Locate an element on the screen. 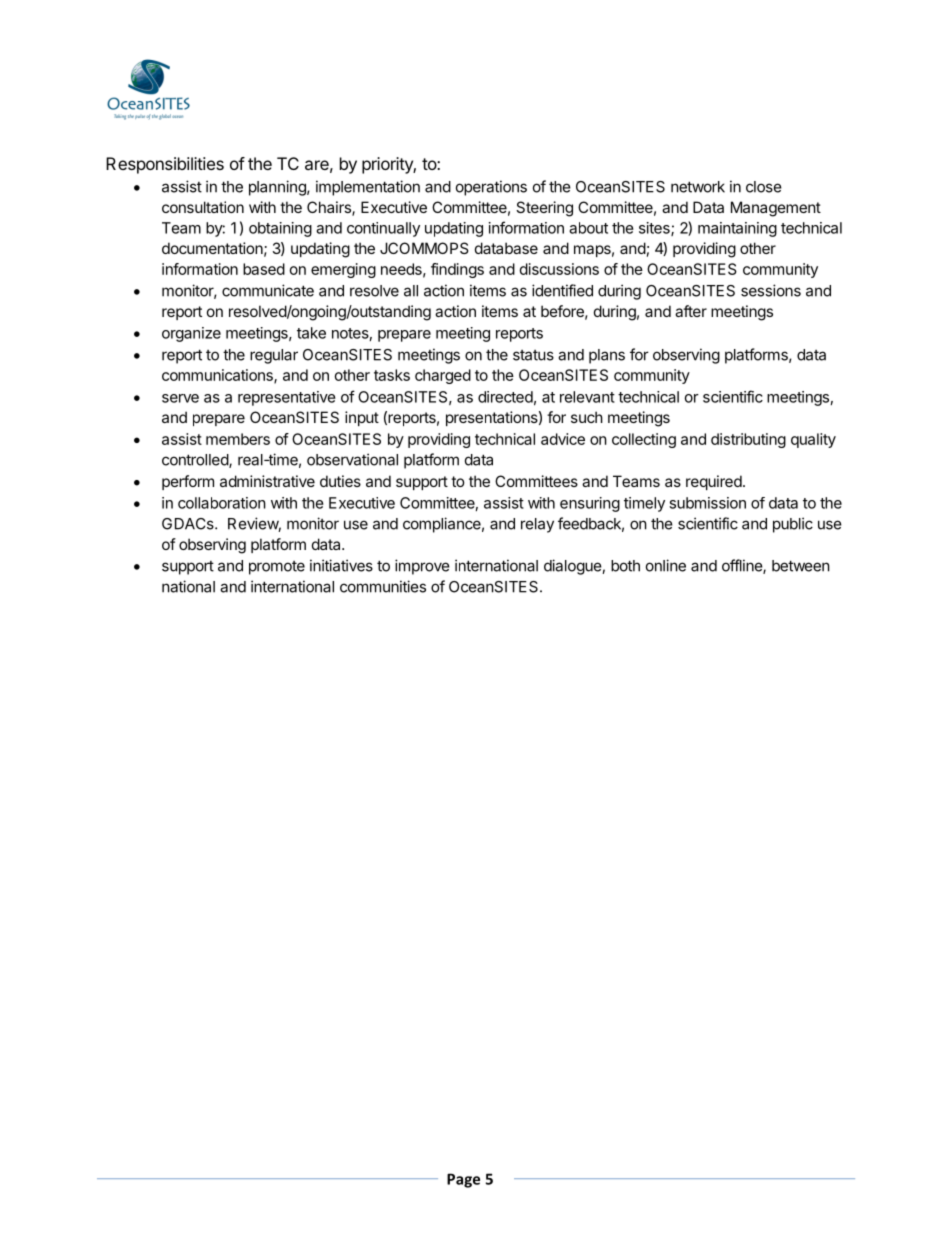  Page is located at coordinates (463, 1180).
